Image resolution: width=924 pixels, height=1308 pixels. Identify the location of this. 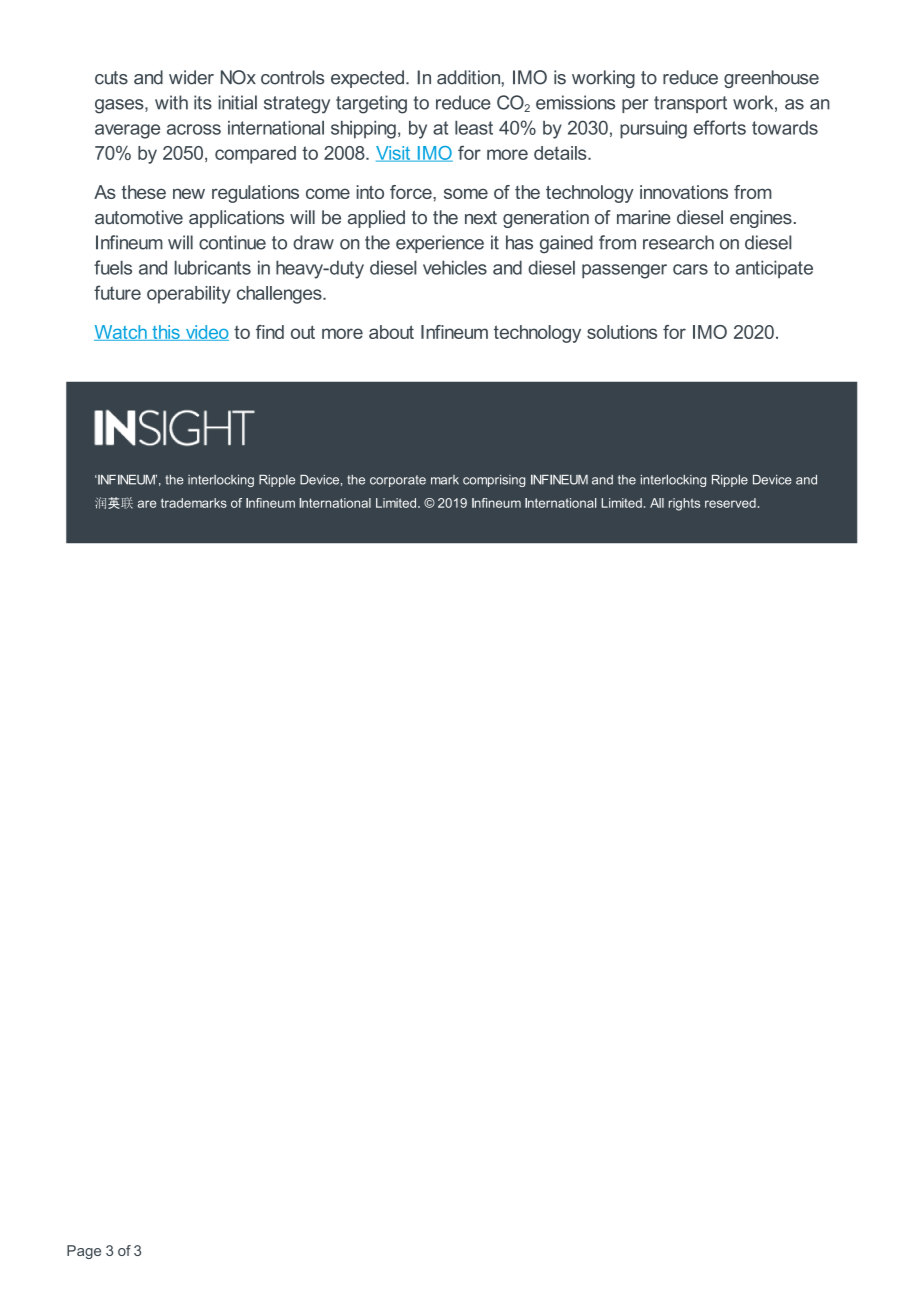
(166, 333).
